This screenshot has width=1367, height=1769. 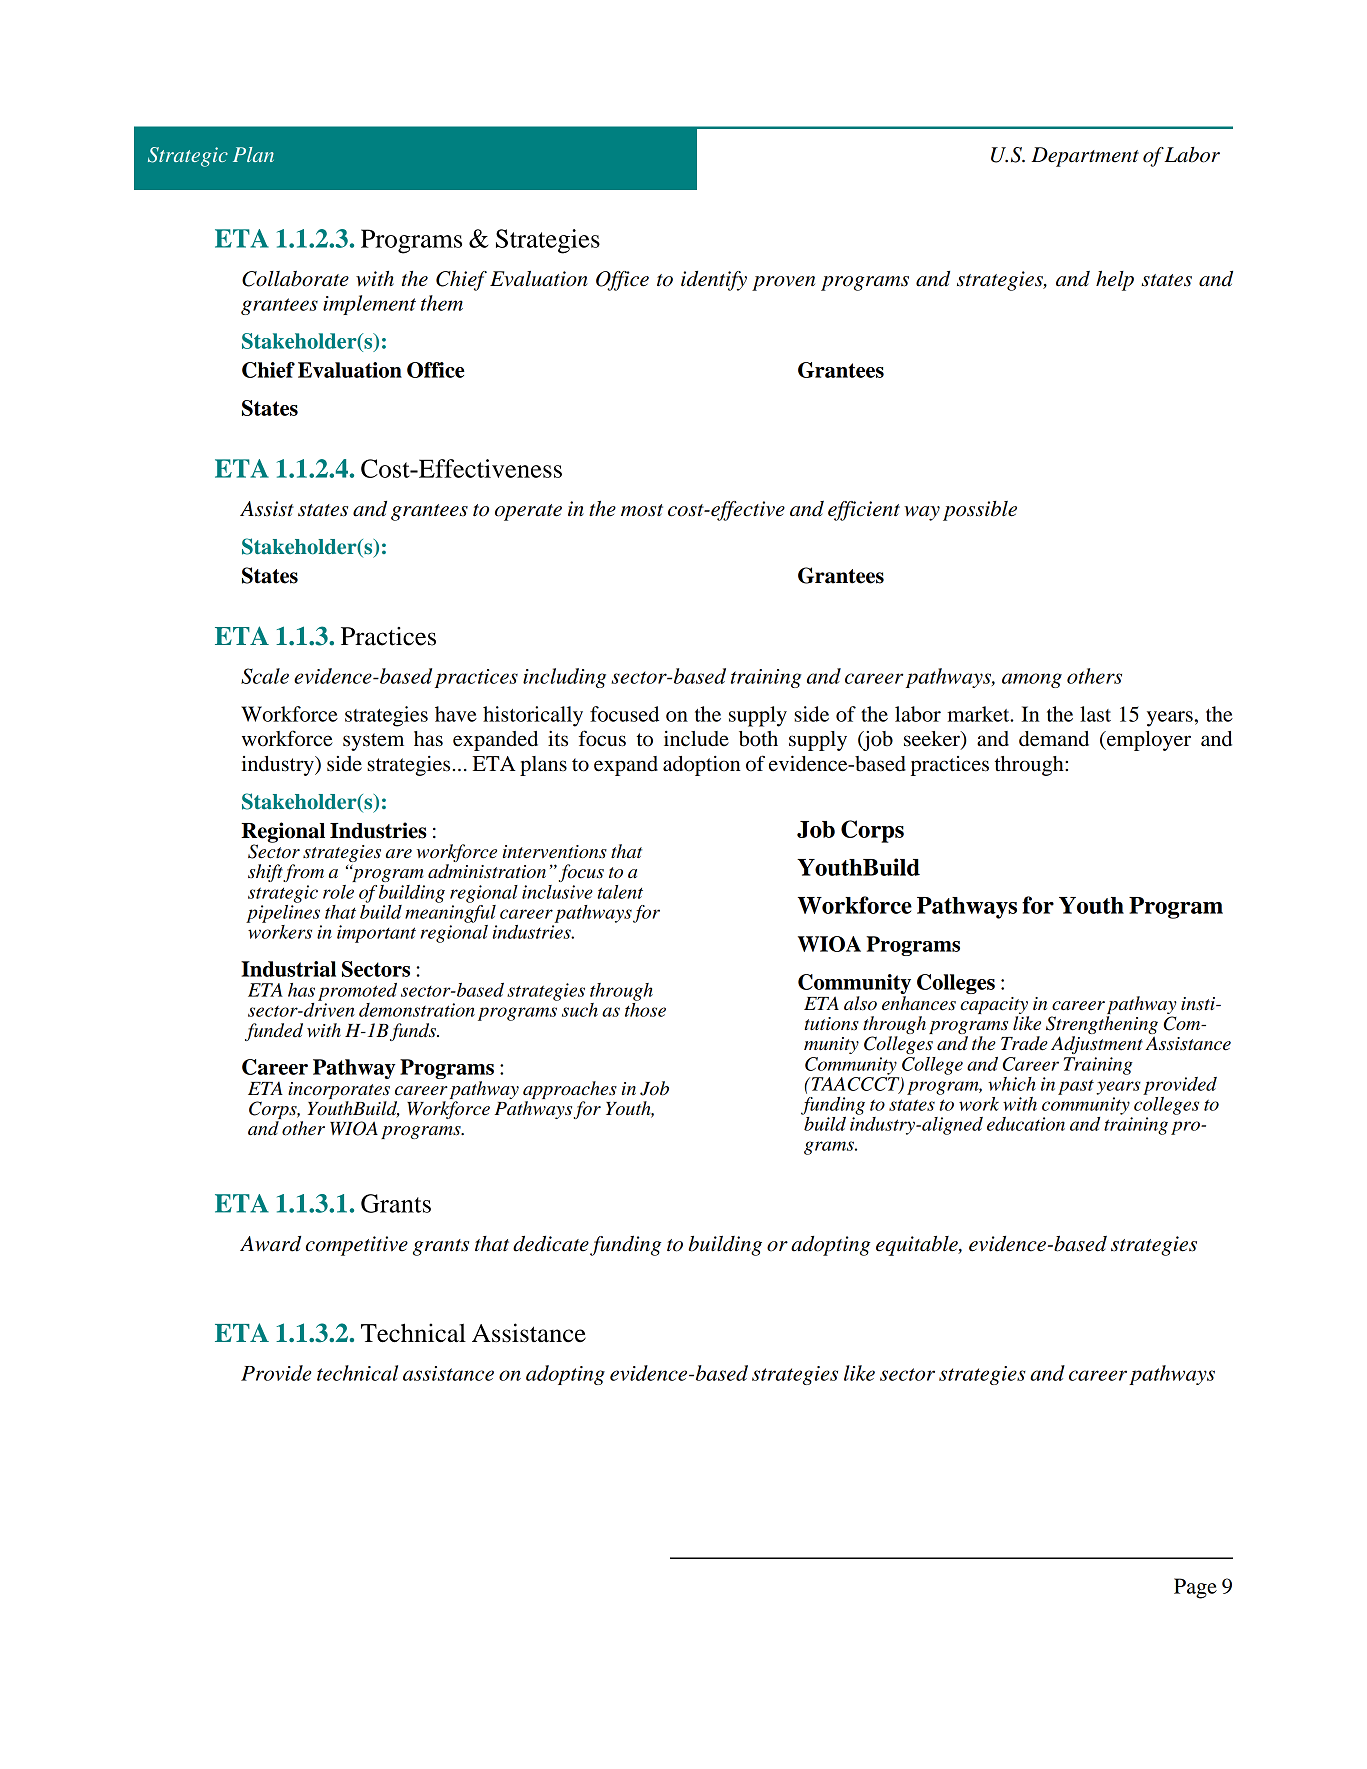 What do you see at coordinates (338, 892) in the screenshot?
I see `role` at bounding box center [338, 892].
